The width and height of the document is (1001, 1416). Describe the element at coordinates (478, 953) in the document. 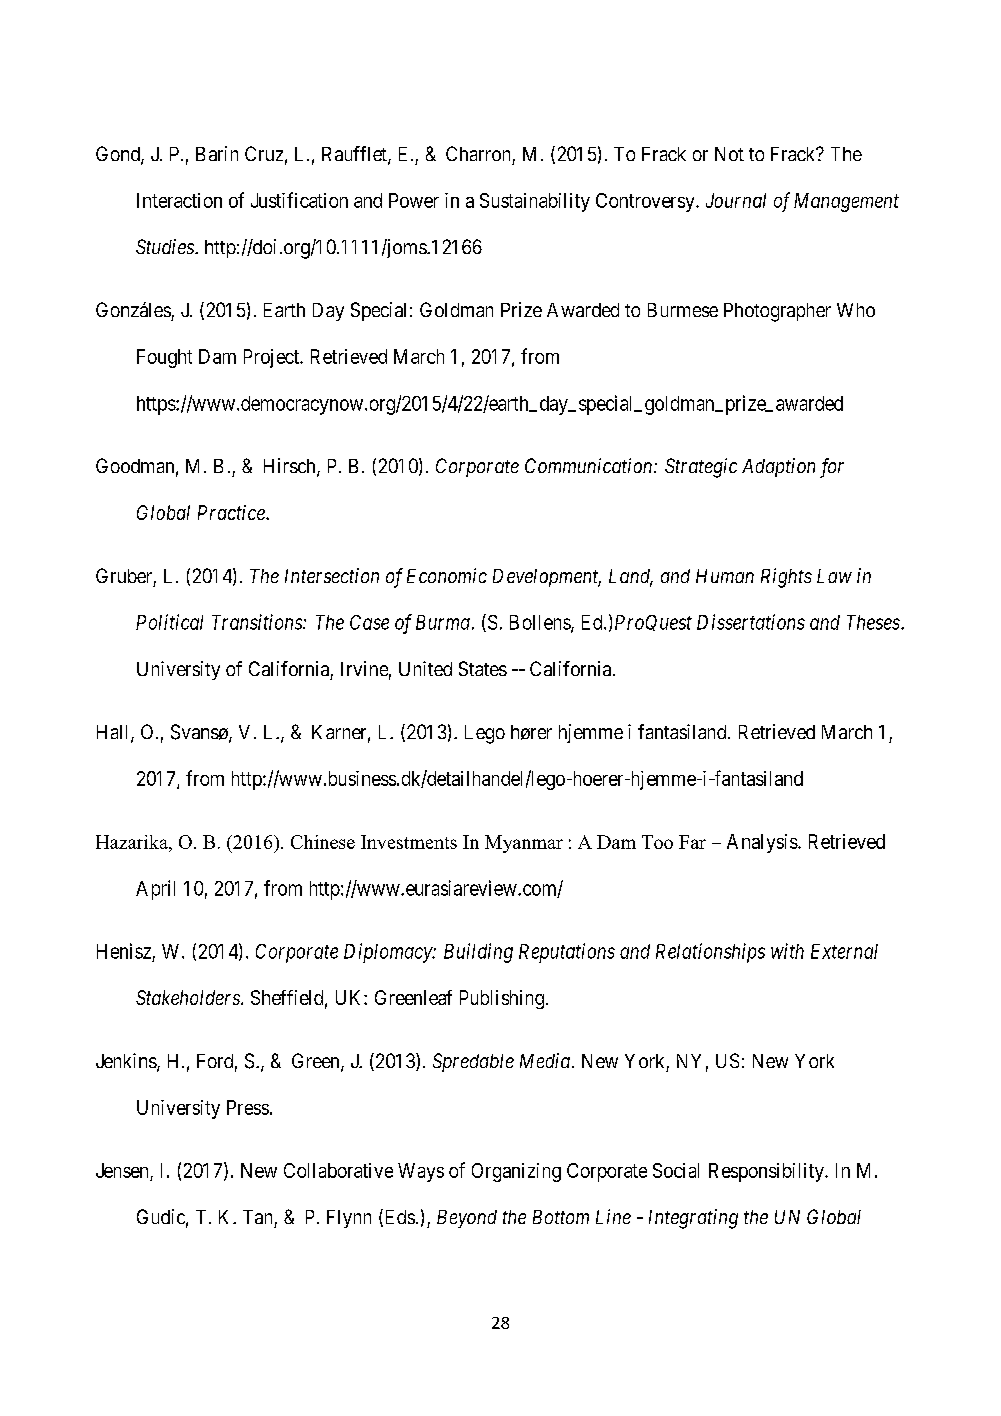

I see `Building` at that location.
